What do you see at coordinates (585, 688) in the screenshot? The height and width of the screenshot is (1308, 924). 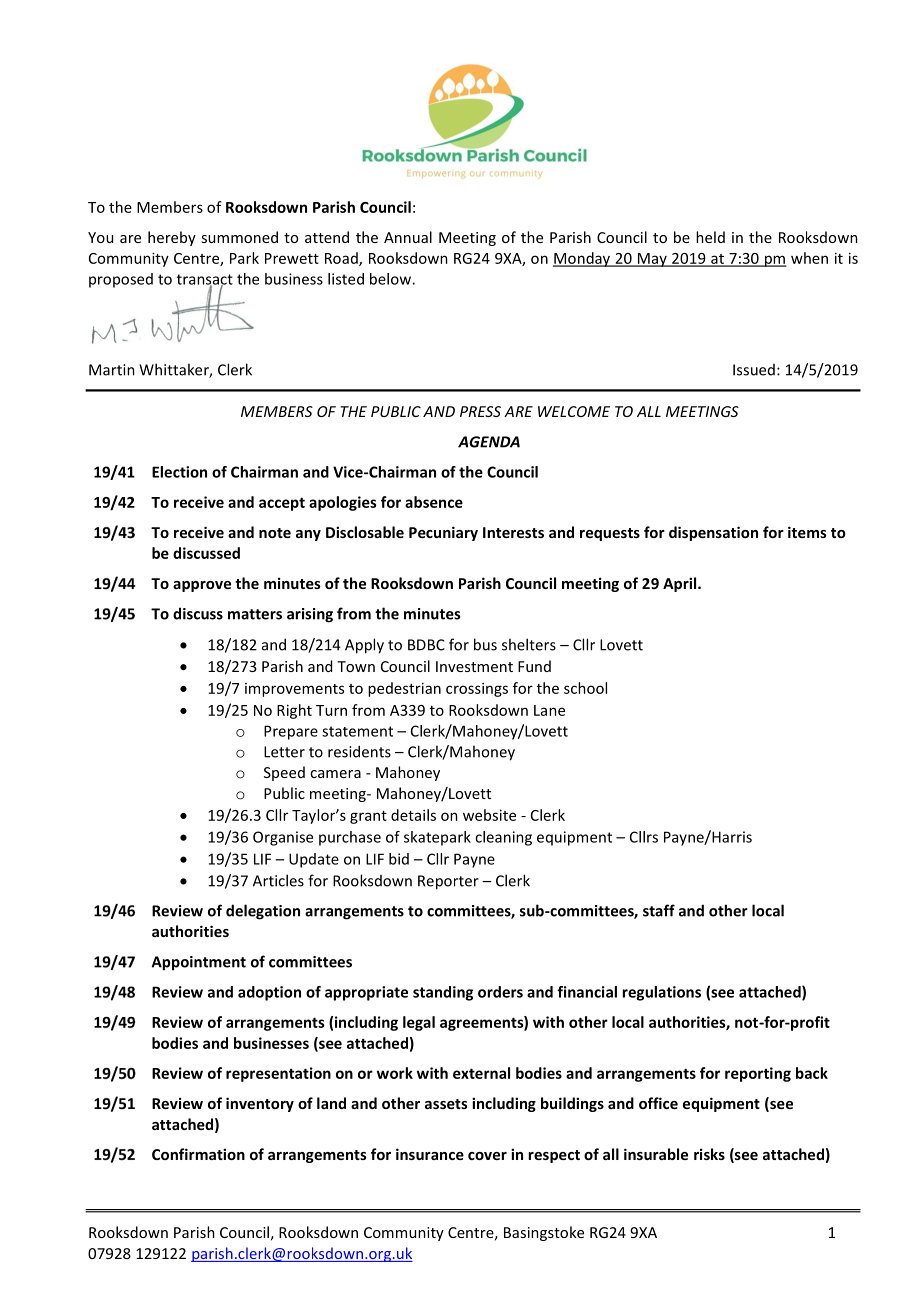 I see `school` at bounding box center [585, 688].
